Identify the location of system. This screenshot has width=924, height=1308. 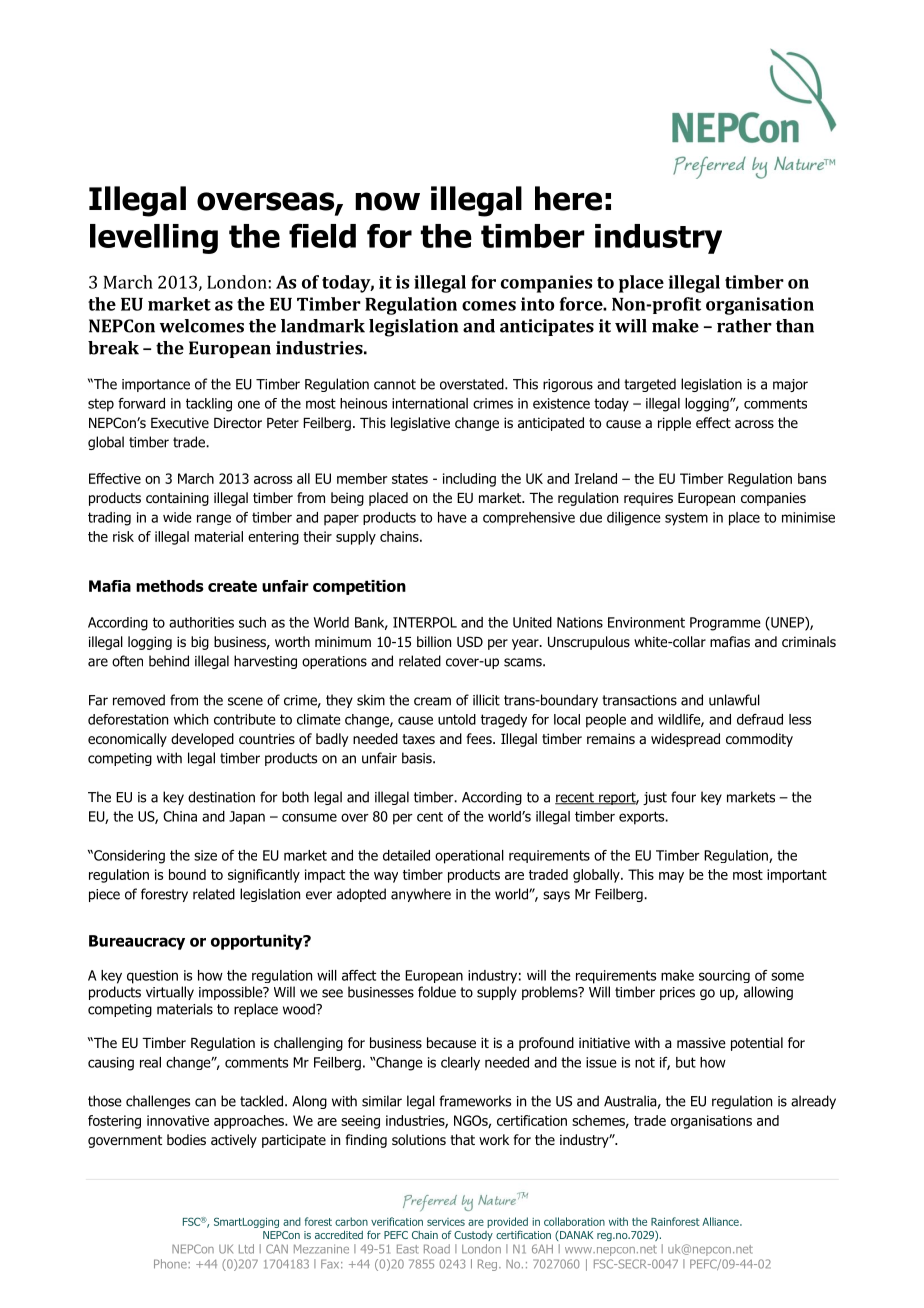
(686, 519).
